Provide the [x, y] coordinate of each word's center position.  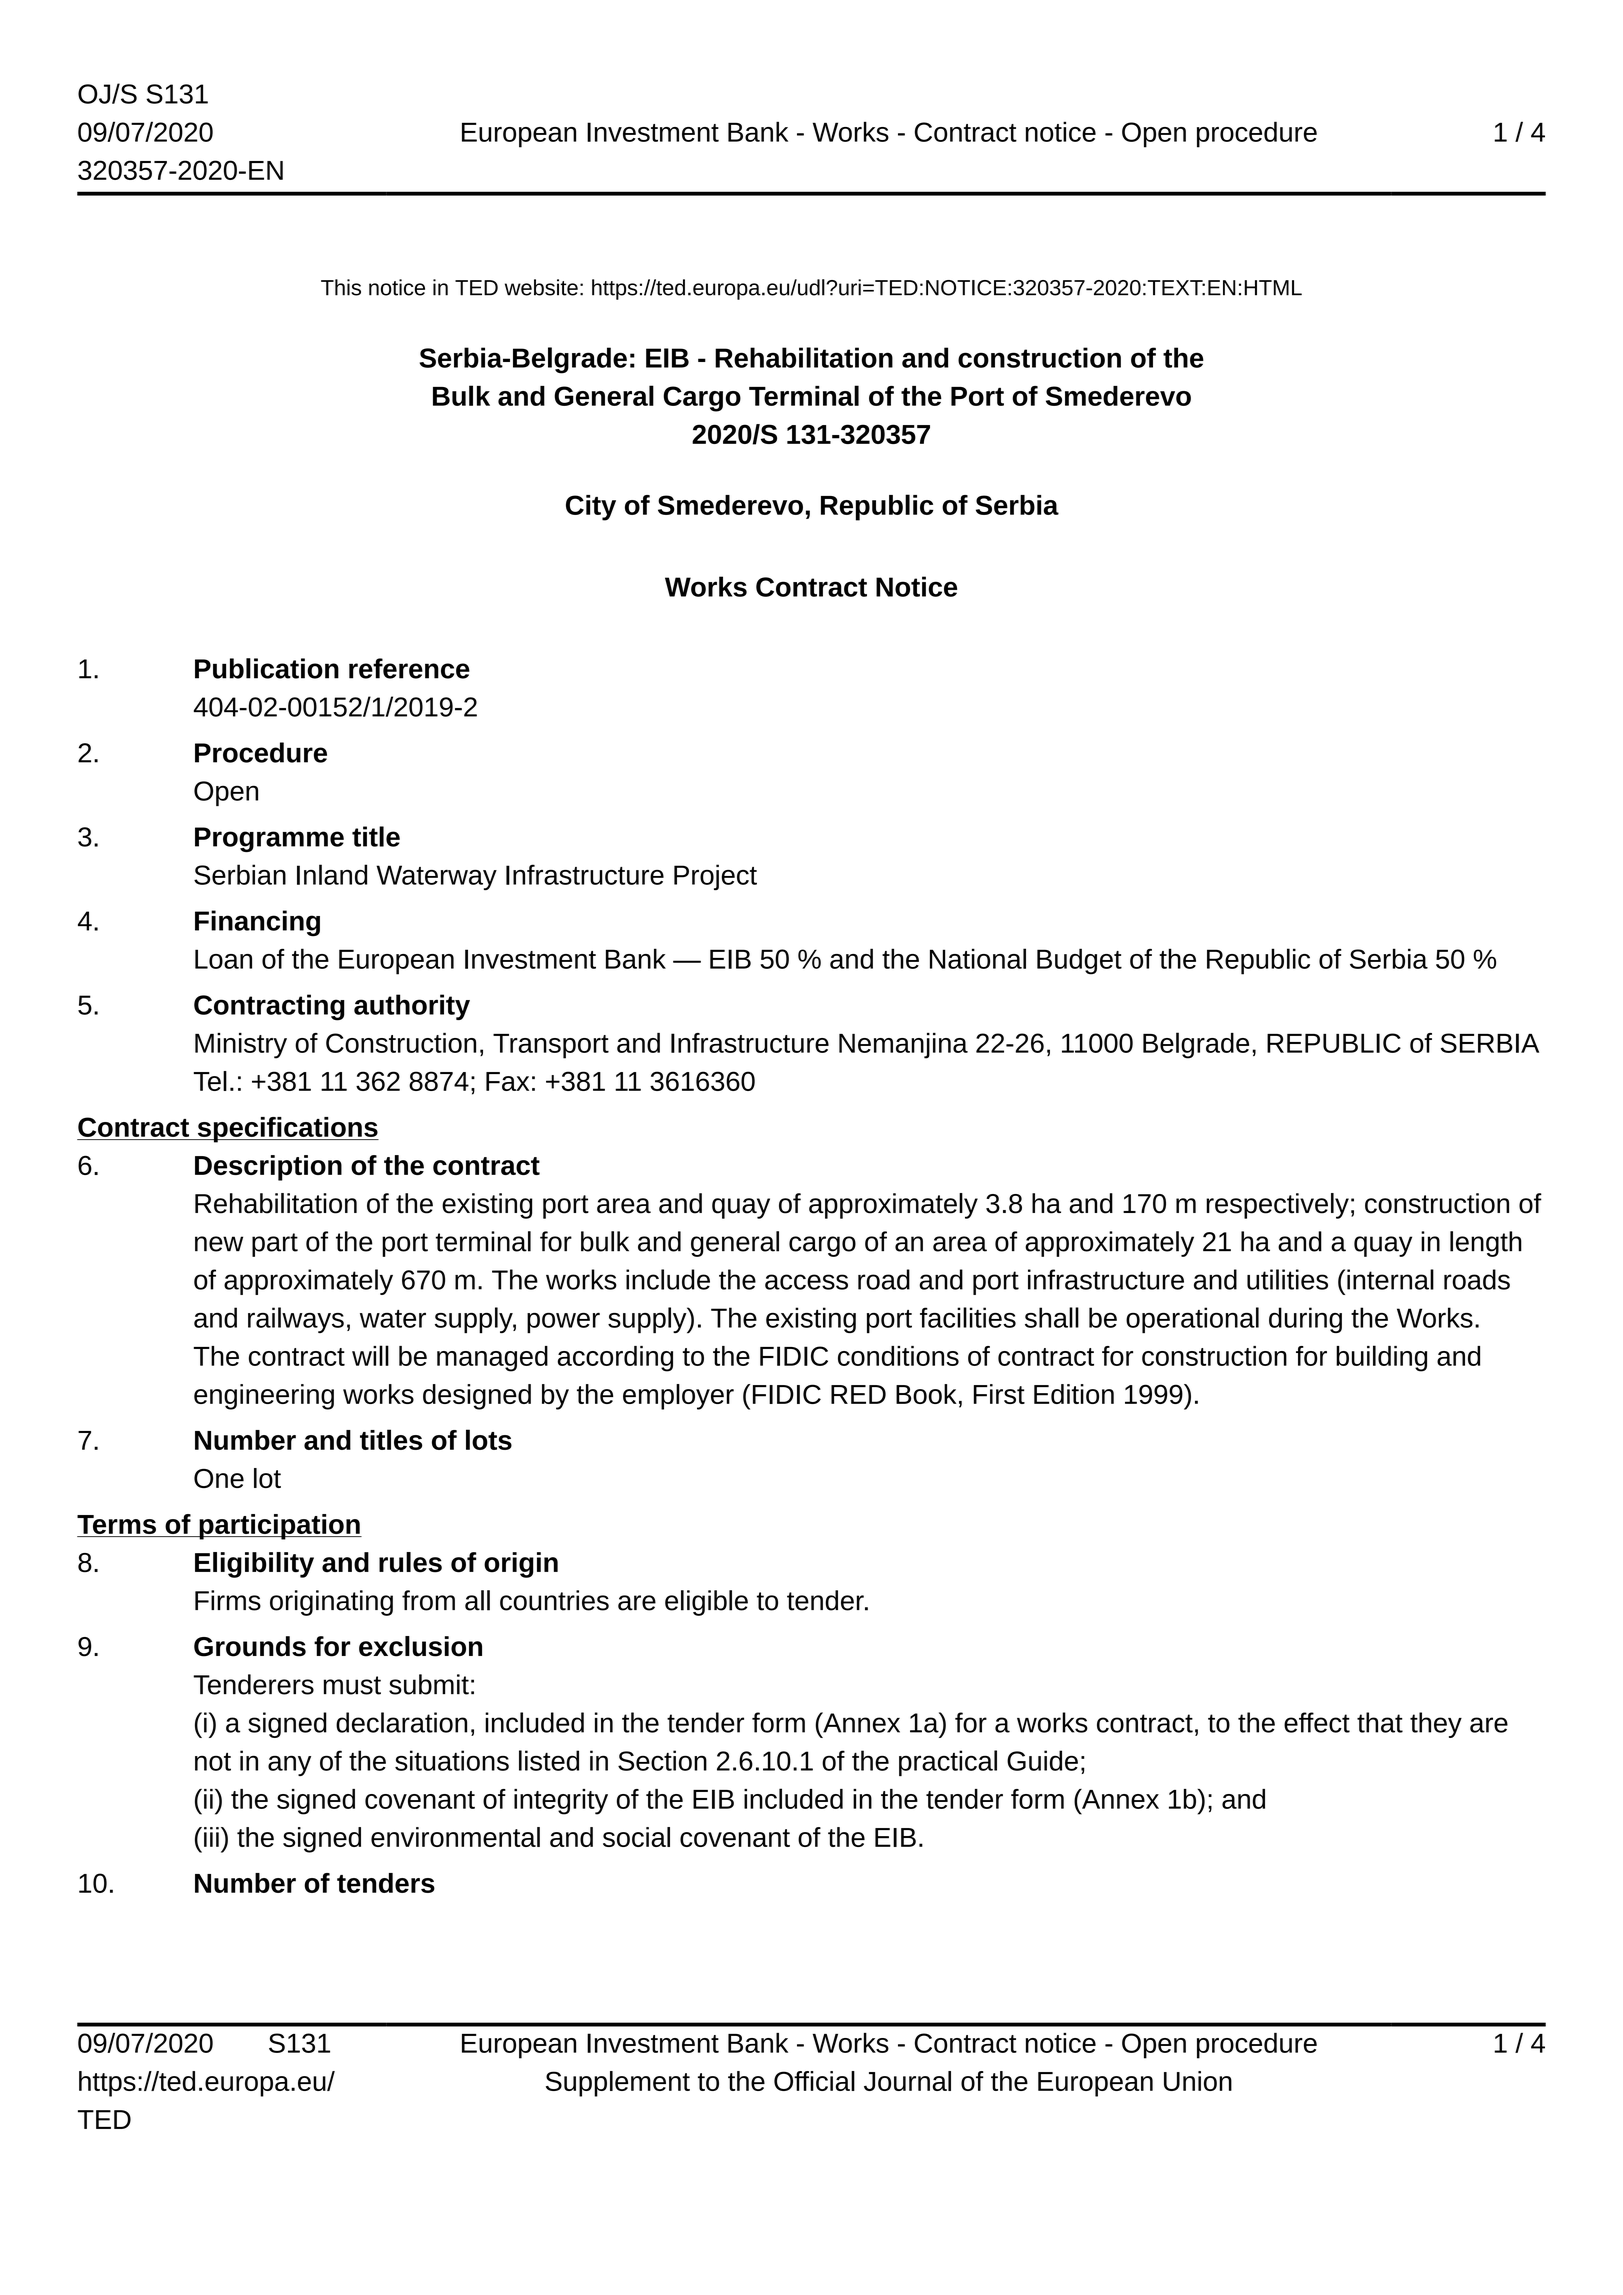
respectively [1277, 1206]
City [591, 508]
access [806, 1282]
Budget [1079, 961]
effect [1317, 1722]
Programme [269, 839]
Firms [228, 1600]
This [341, 287]
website [541, 287]
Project [715, 877]
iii [211, 1837]
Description [268, 1168]
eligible [706, 1603]
